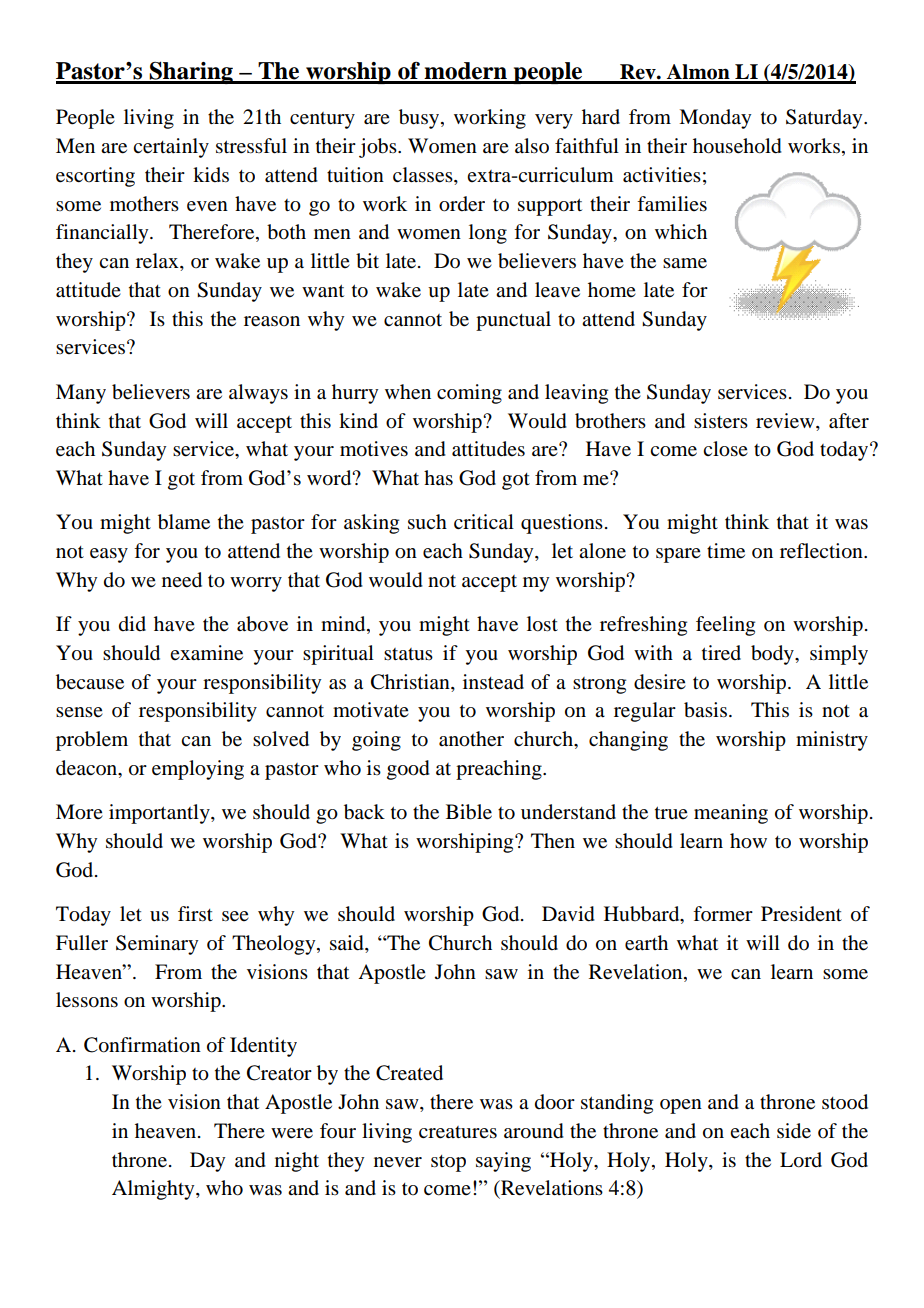 The height and width of the image is (1308, 924). Describe the element at coordinates (191, 72) in the image. I see `Sharing` at that location.
